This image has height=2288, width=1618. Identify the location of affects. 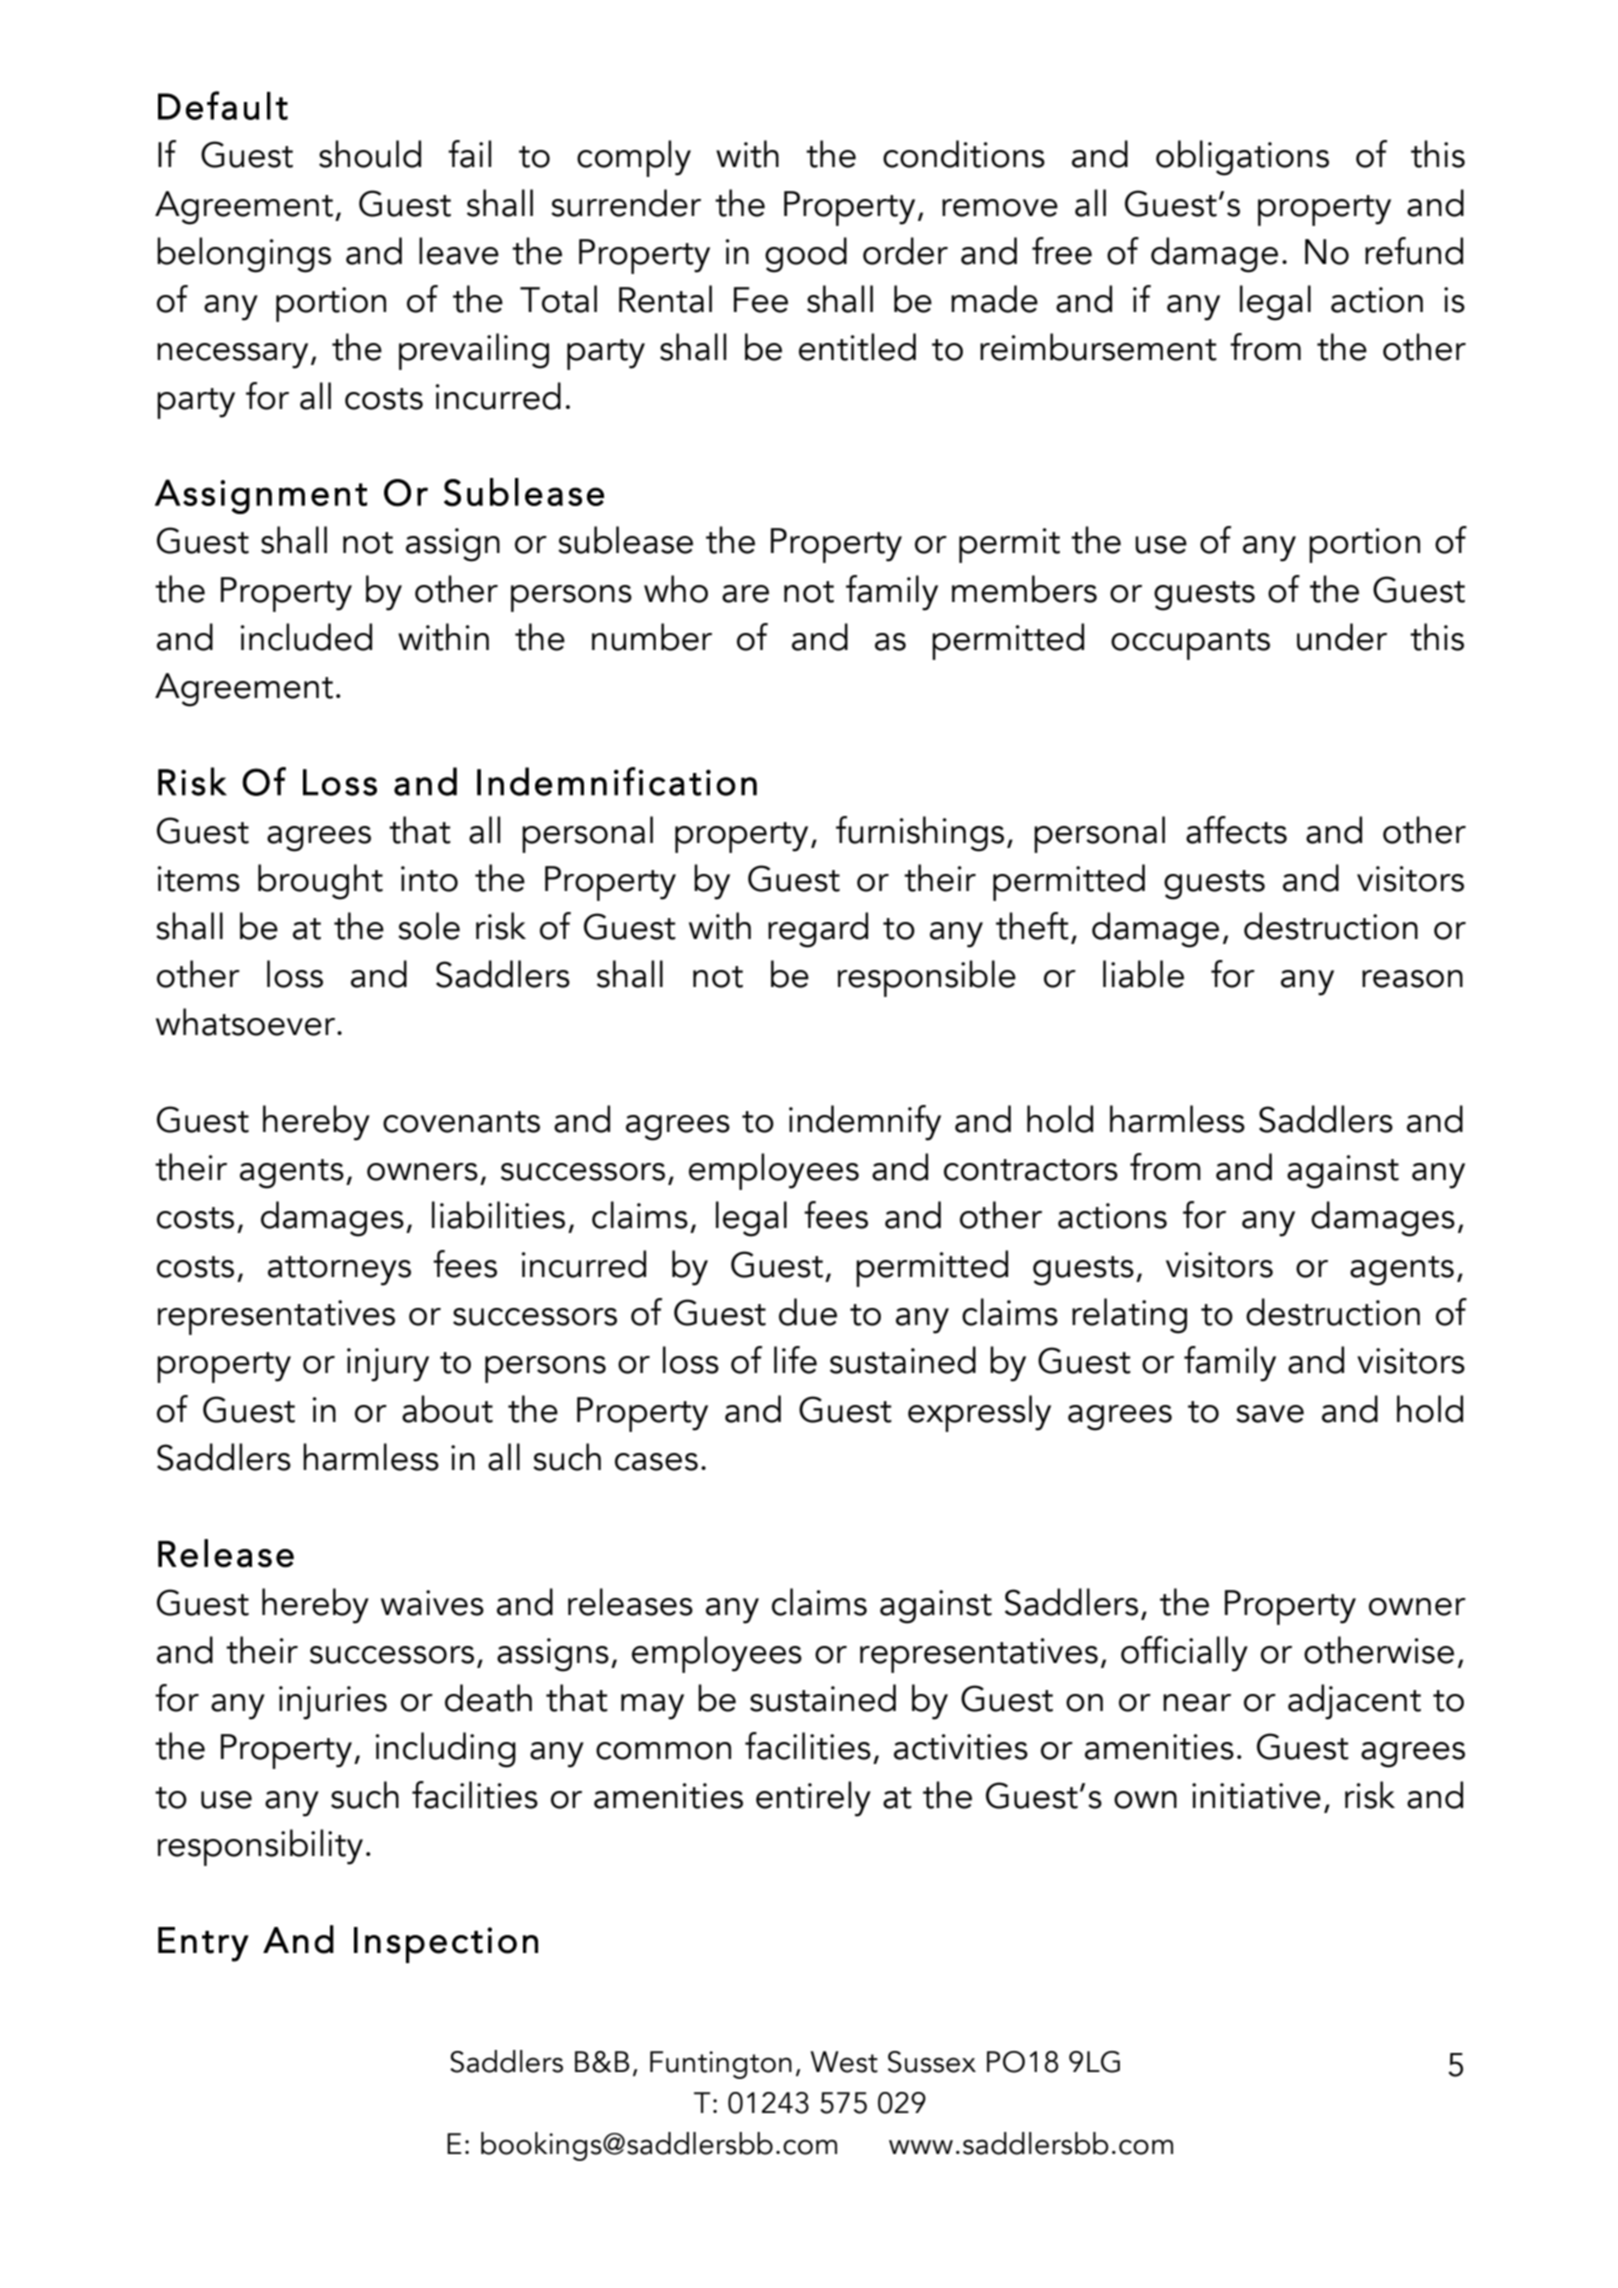
(1236, 830).
